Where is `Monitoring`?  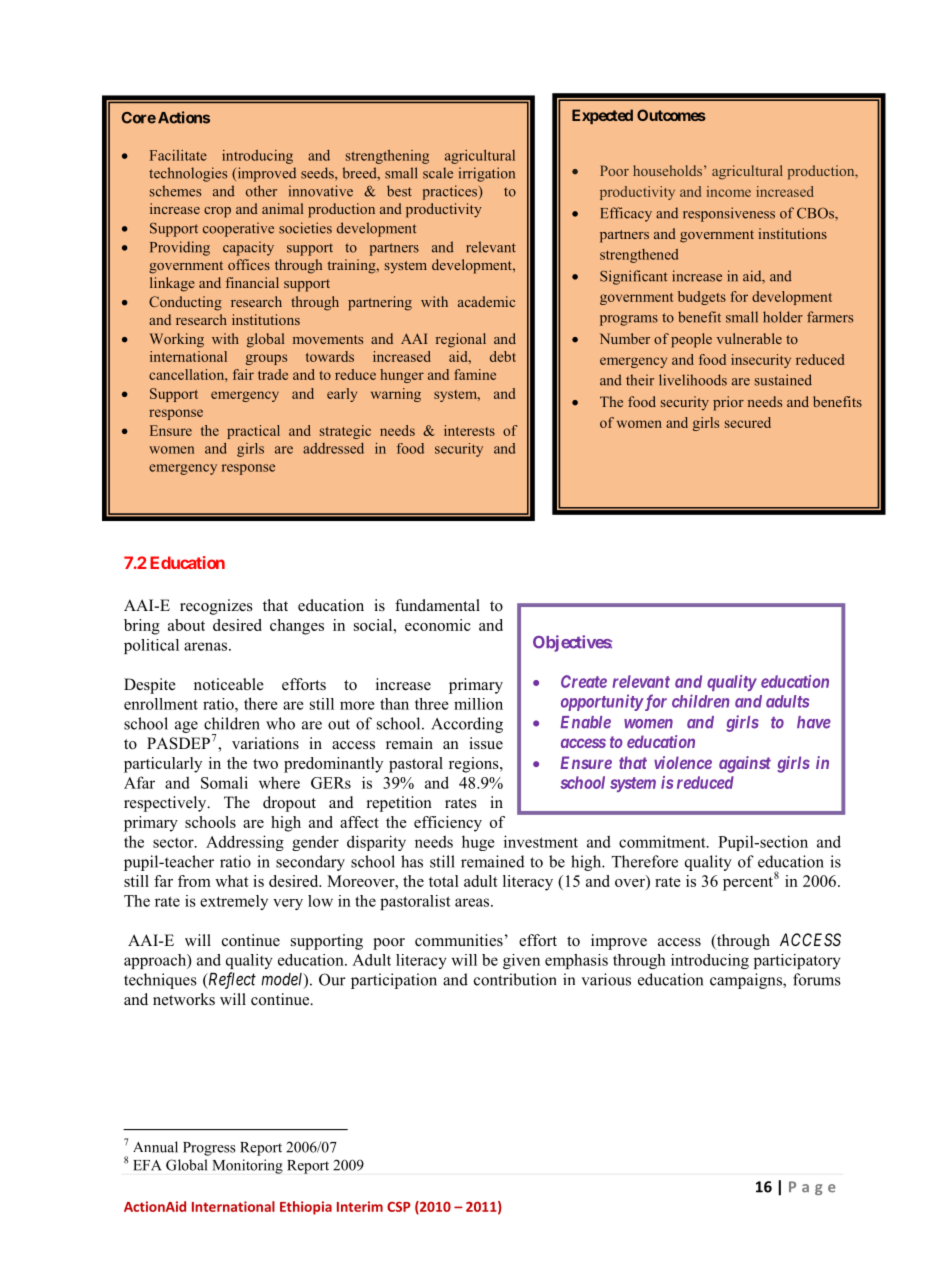
Monitoring is located at coordinates (248, 1166).
